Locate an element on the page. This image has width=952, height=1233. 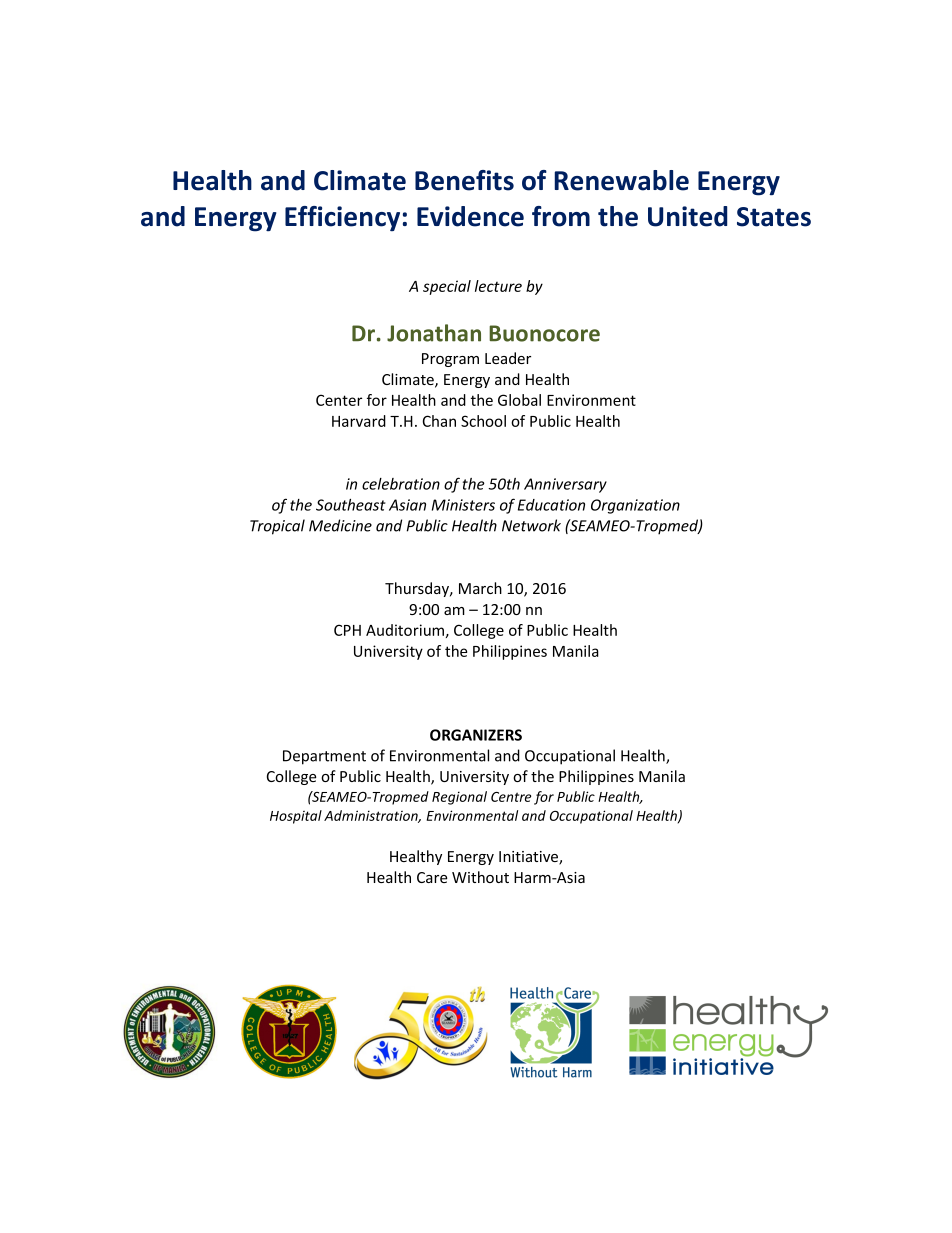
Global is located at coordinates (519, 400).
